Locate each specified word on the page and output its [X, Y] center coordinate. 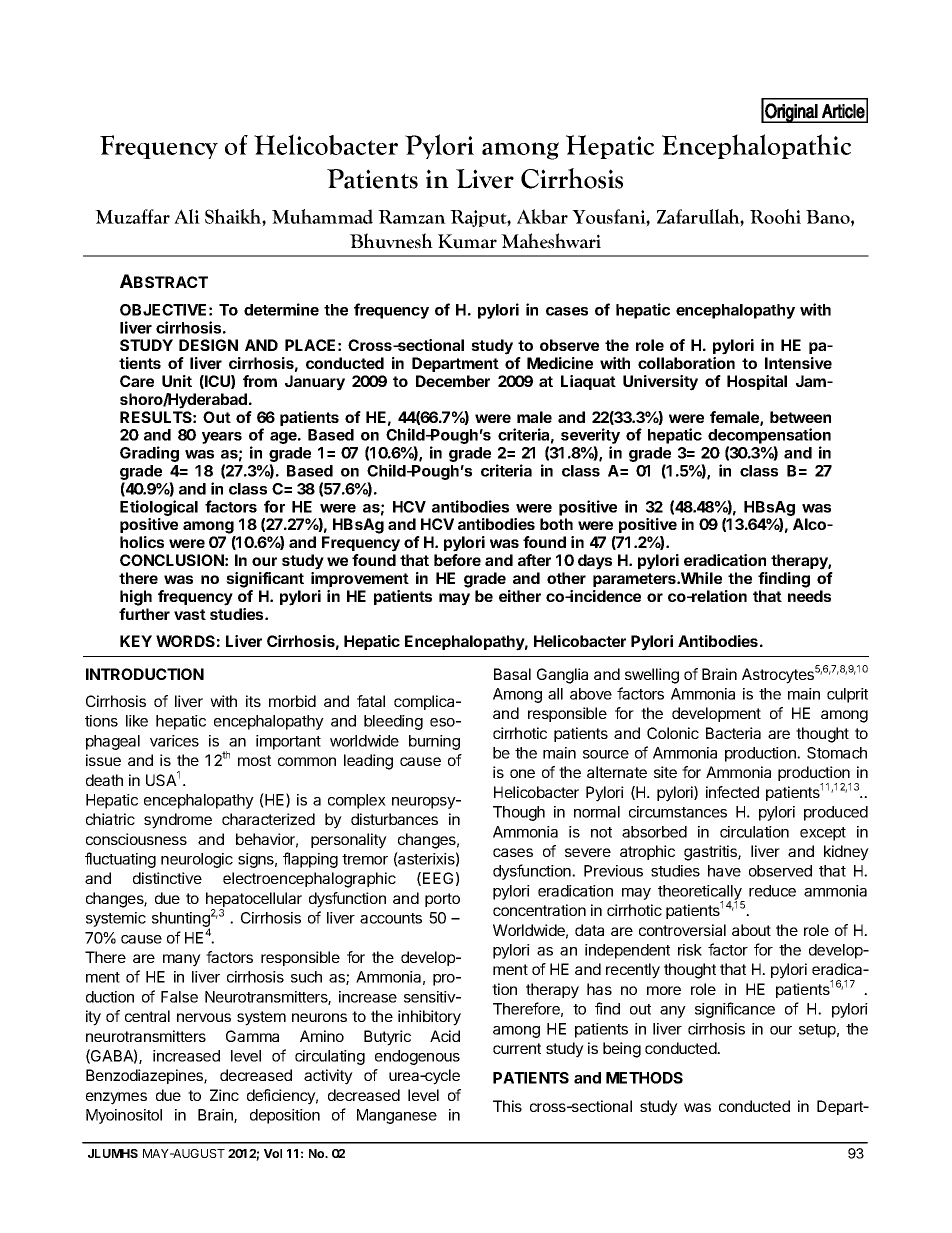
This [507, 1106]
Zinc [224, 1095]
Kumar [467, 241]
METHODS [644, 1078]
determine [281, 309]
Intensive [798, 363]
